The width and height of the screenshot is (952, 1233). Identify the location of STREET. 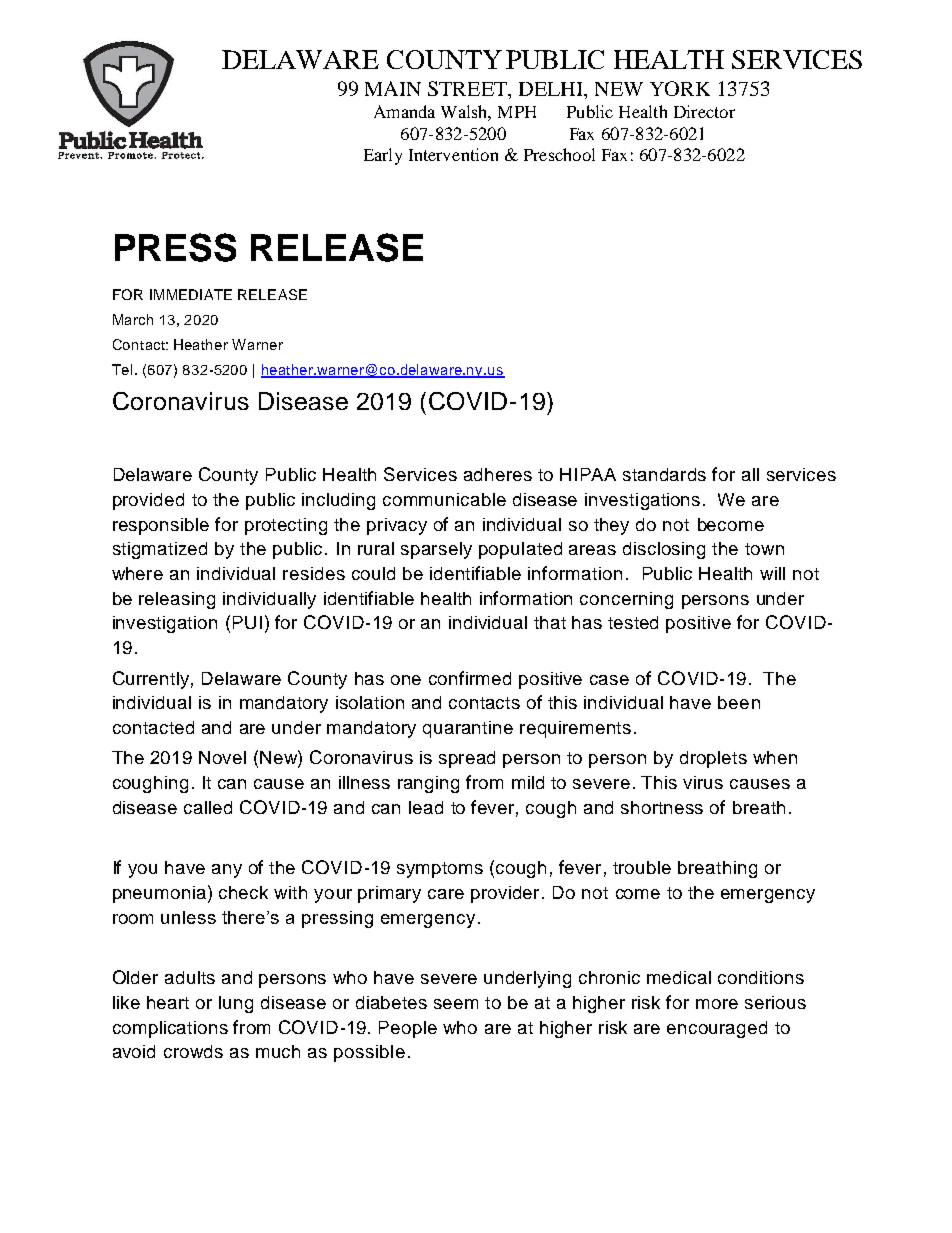
(468, 88).
